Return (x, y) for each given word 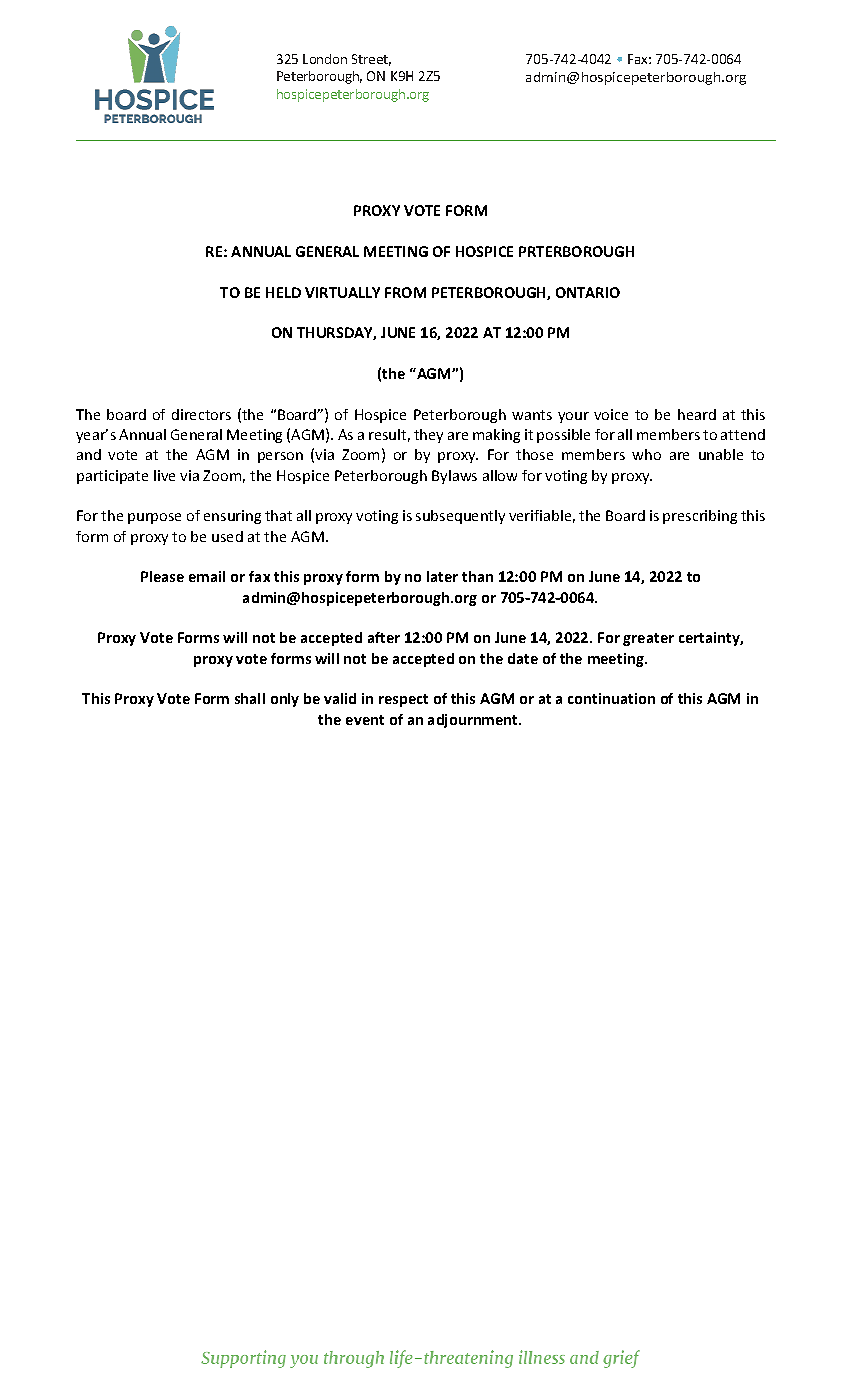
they (428, 436)
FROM (405, 292)
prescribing (700, 517)
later (442, 576)
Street (371, 60)
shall (250, 698)
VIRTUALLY (342, 292)
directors (201, 414)
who (646, 454)
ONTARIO (588, 292)
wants (532, 415)
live (164, 475)
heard (697, 414)
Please (162, 576)
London (325, 59)
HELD (283, 292)
